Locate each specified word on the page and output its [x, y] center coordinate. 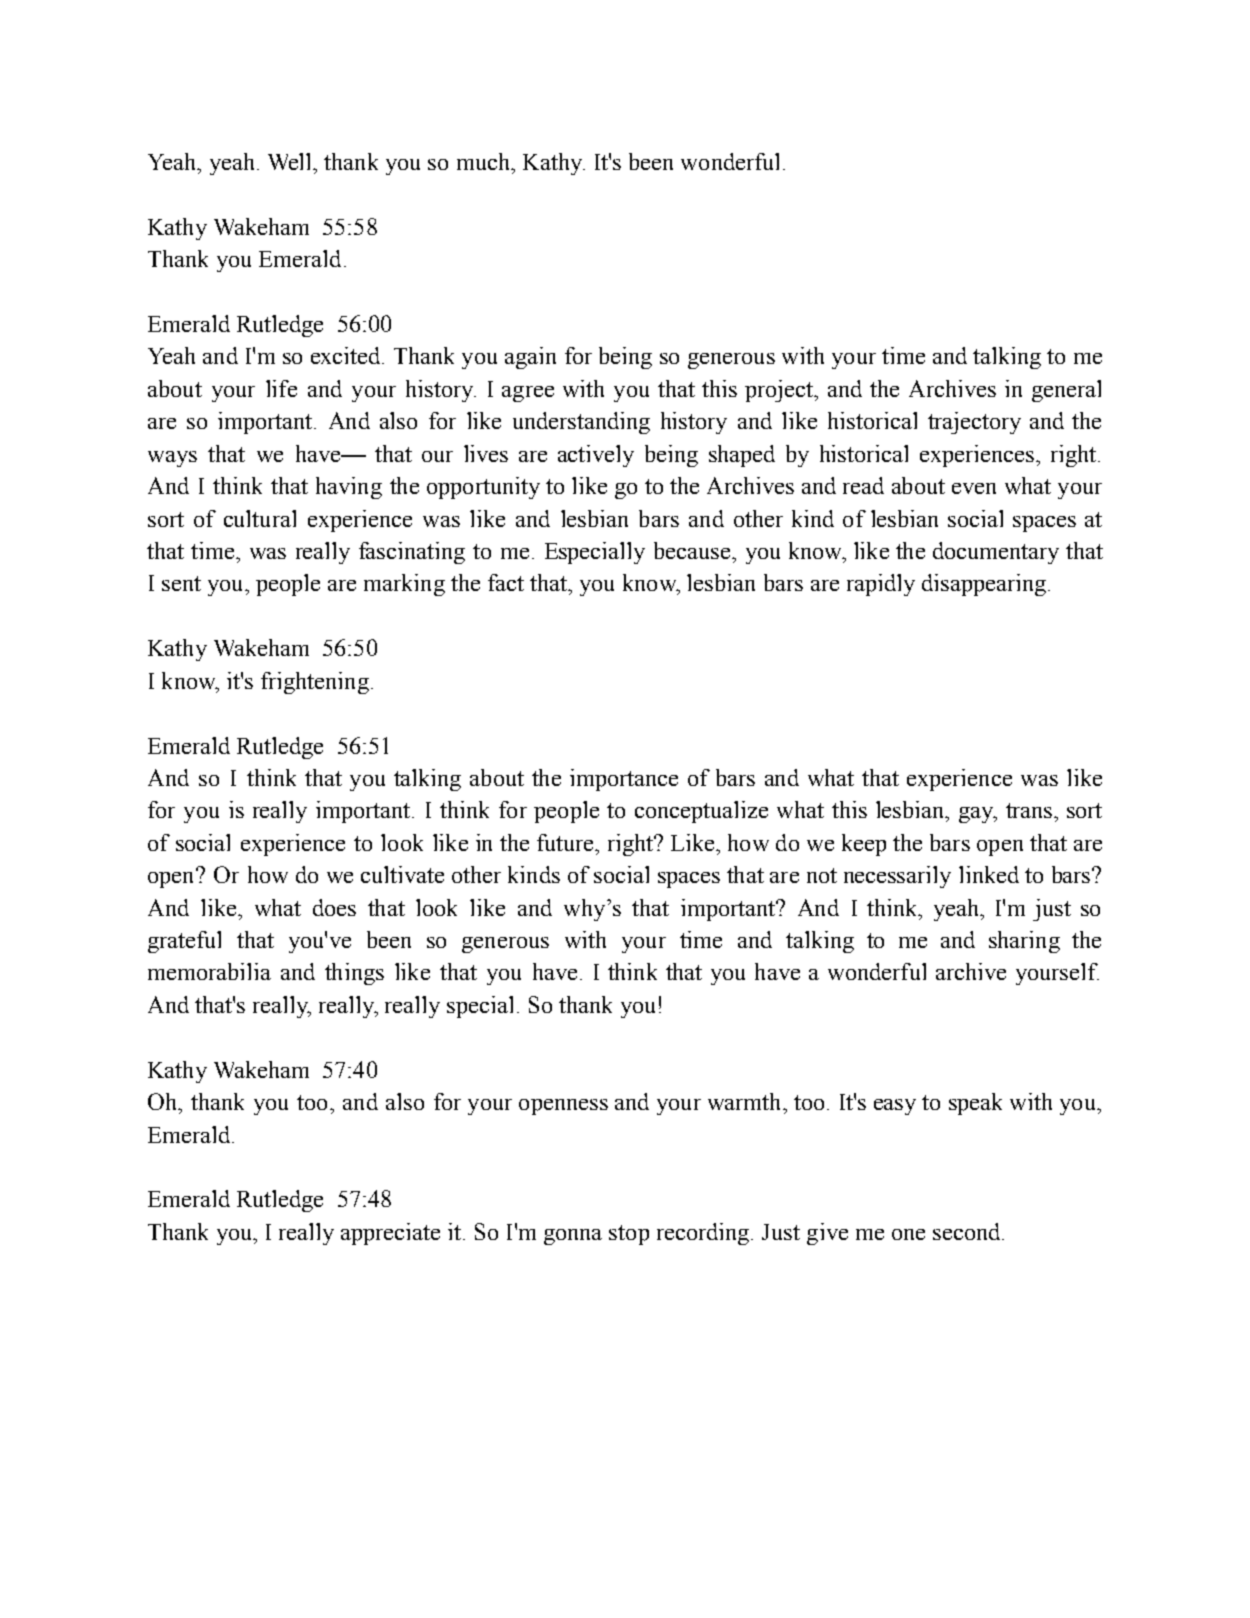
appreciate [390, 1234]
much [485, 161]
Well [291, 161]
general [1066, 391]
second [968, 1231]
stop [629, 1235]
